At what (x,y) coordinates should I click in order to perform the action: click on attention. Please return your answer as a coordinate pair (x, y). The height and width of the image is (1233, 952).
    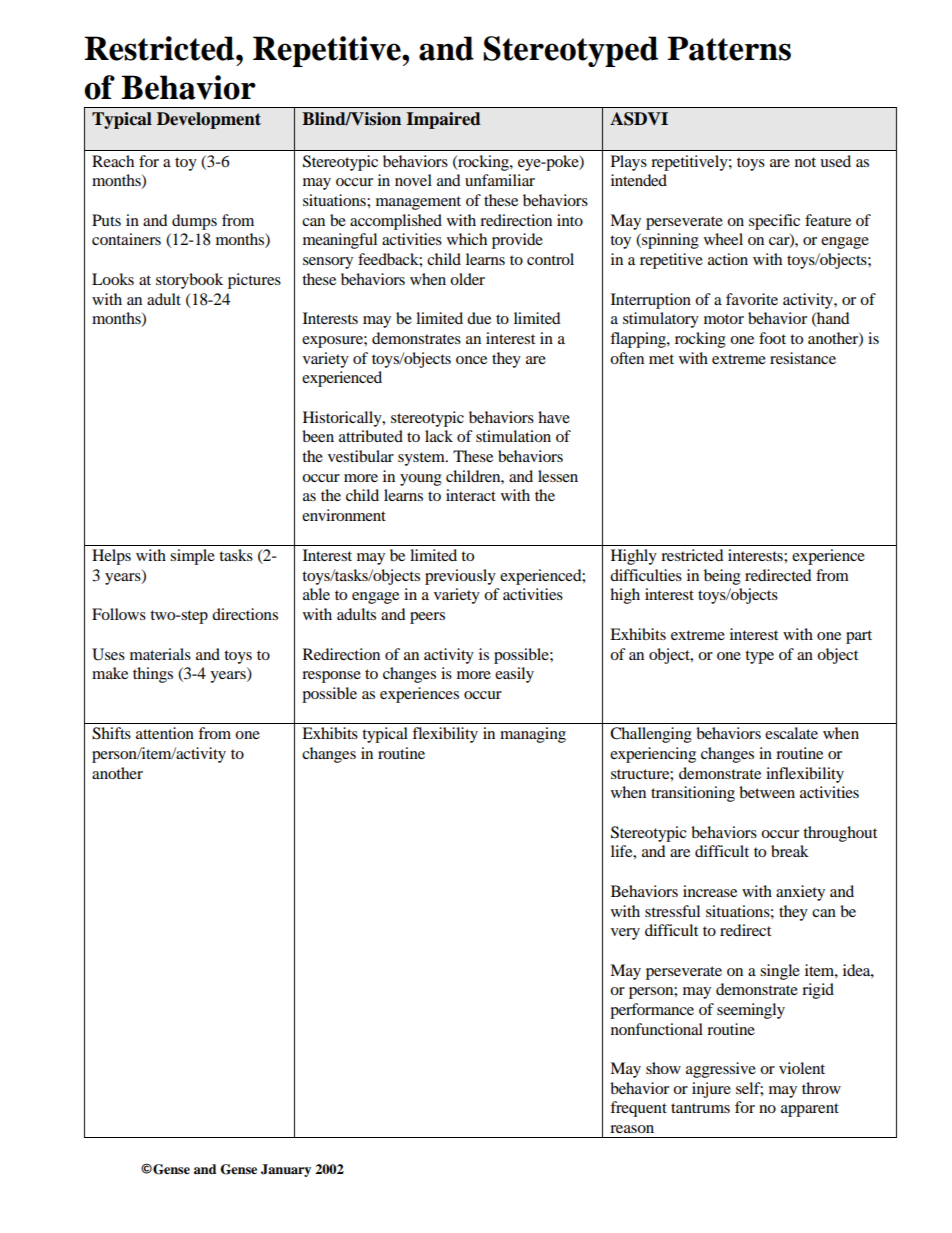
    Looking at the image, I should click on (165, 733).
